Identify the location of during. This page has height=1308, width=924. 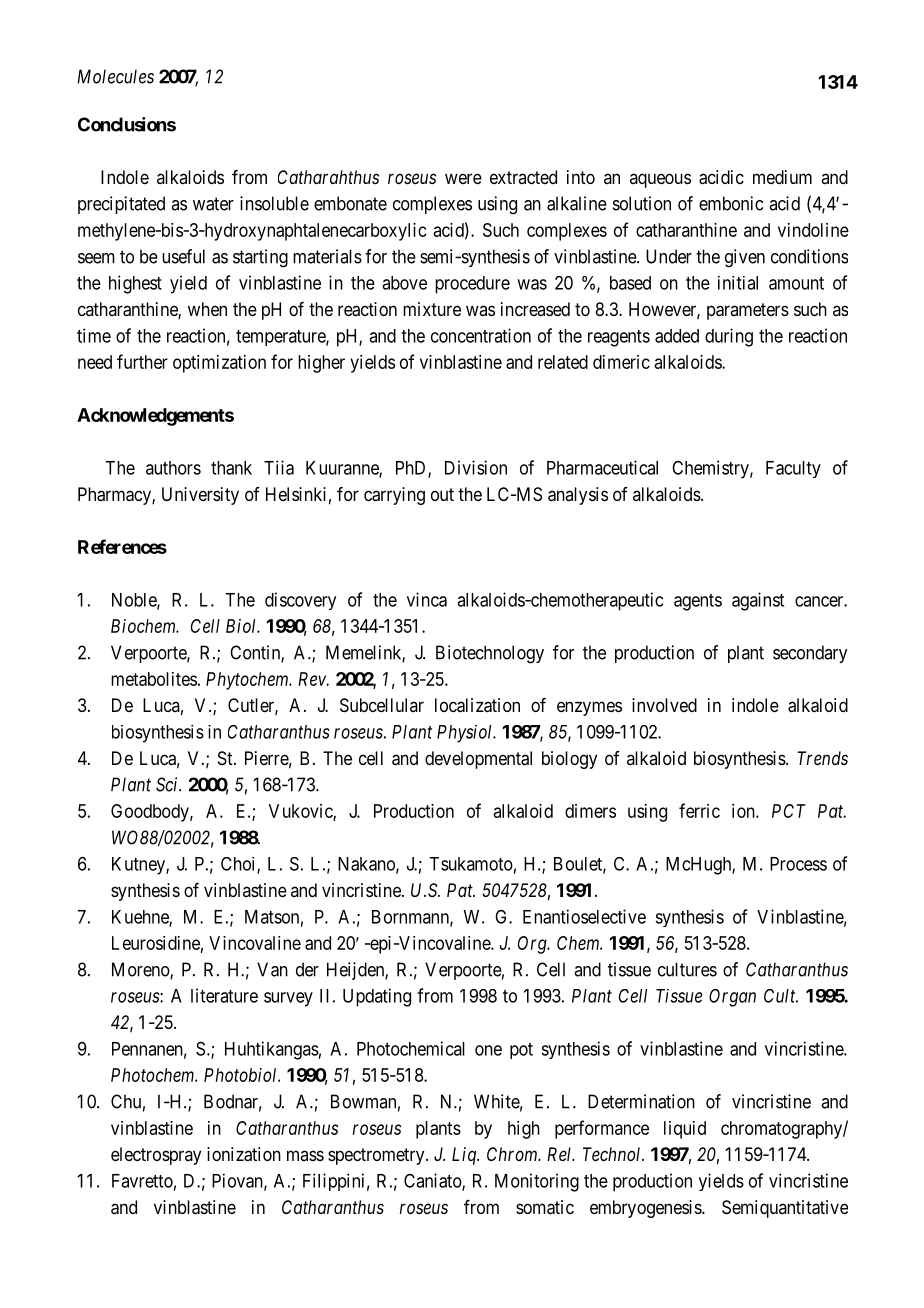
(729, 337).
